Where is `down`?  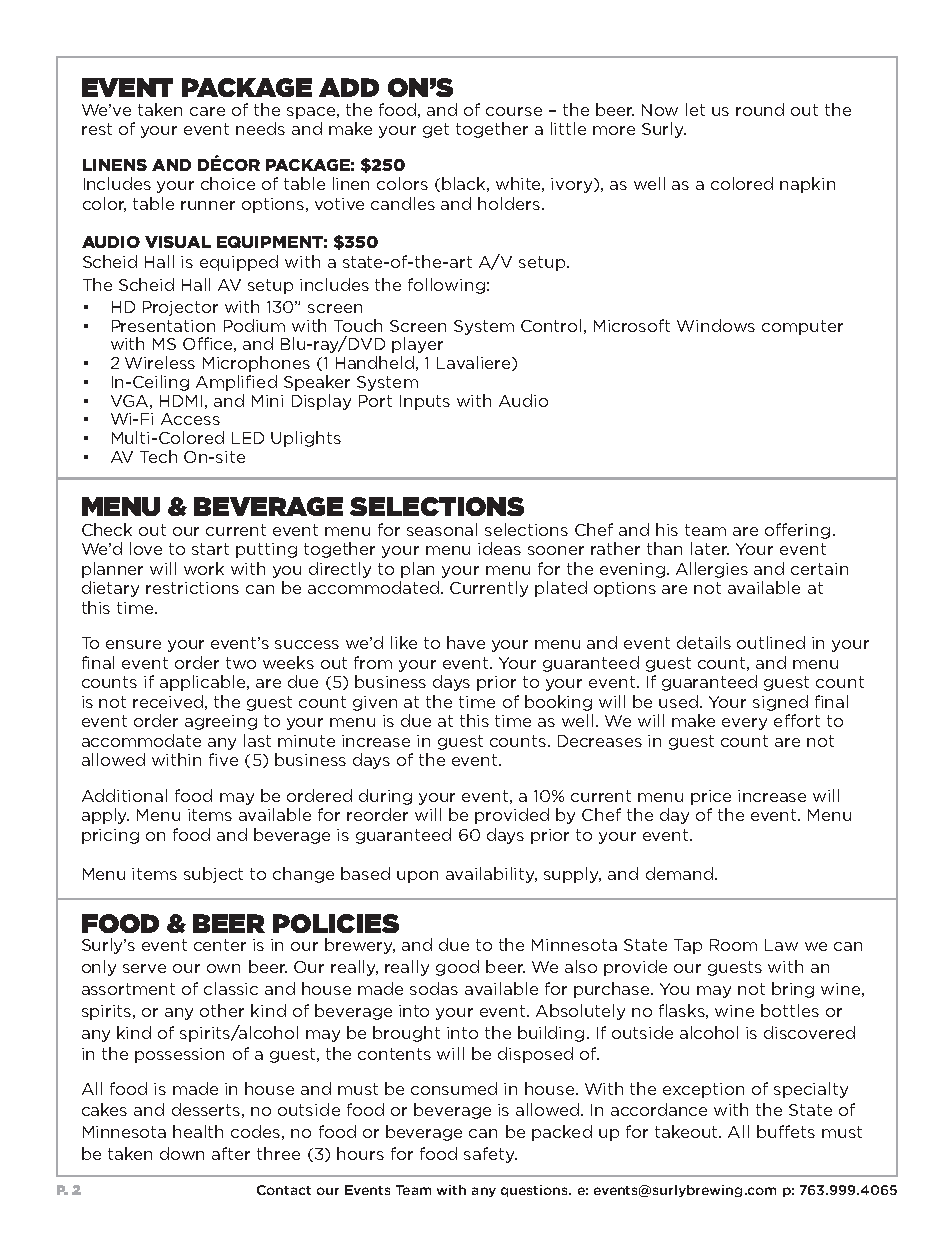 down is located at coordinates (182, 1153).
